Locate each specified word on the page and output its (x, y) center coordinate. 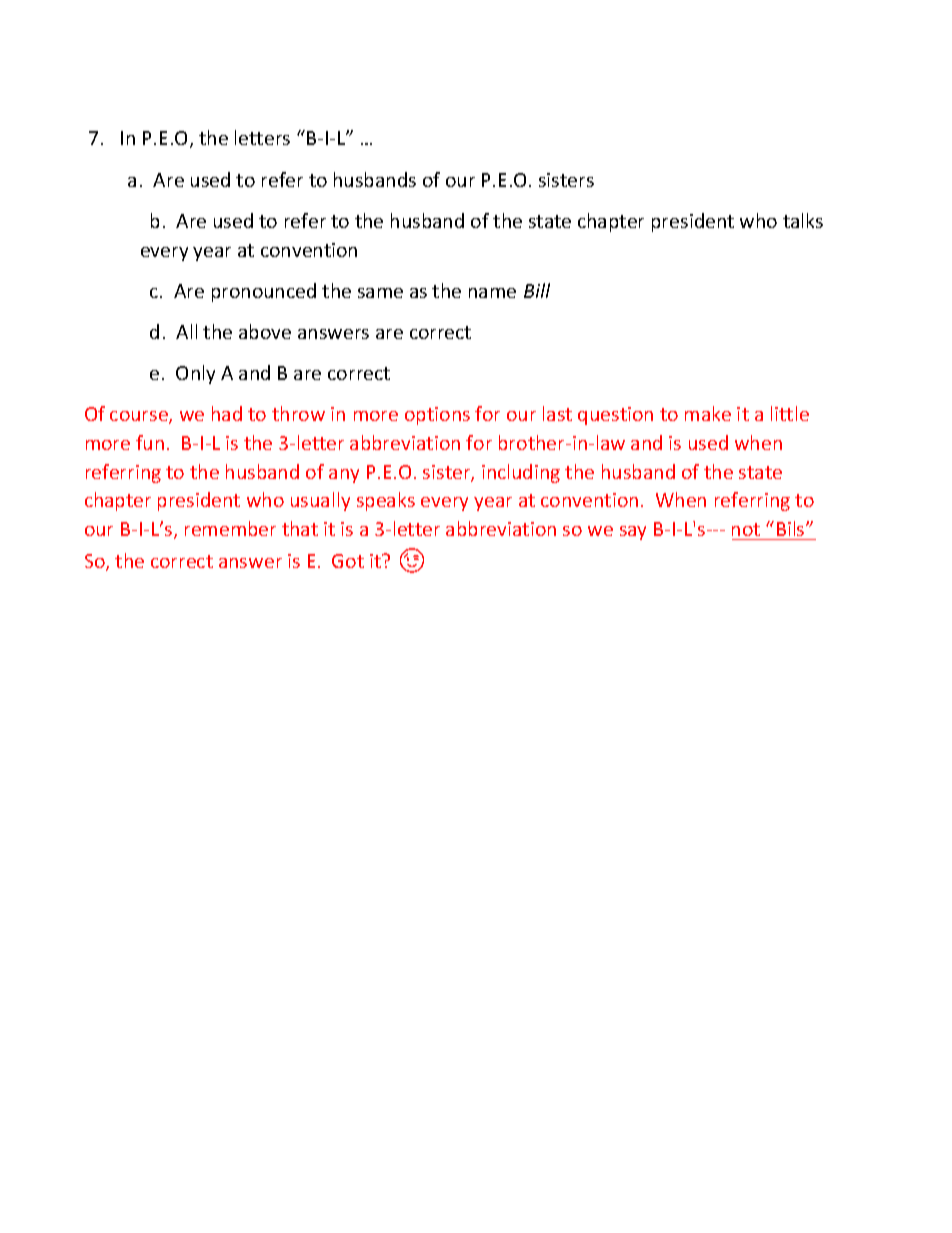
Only (195, 374)
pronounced (264, 292)
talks (803, 220)
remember (230, 528)
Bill (537, 290)
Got (348, 561)
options (437, 416)
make (708, 413)
